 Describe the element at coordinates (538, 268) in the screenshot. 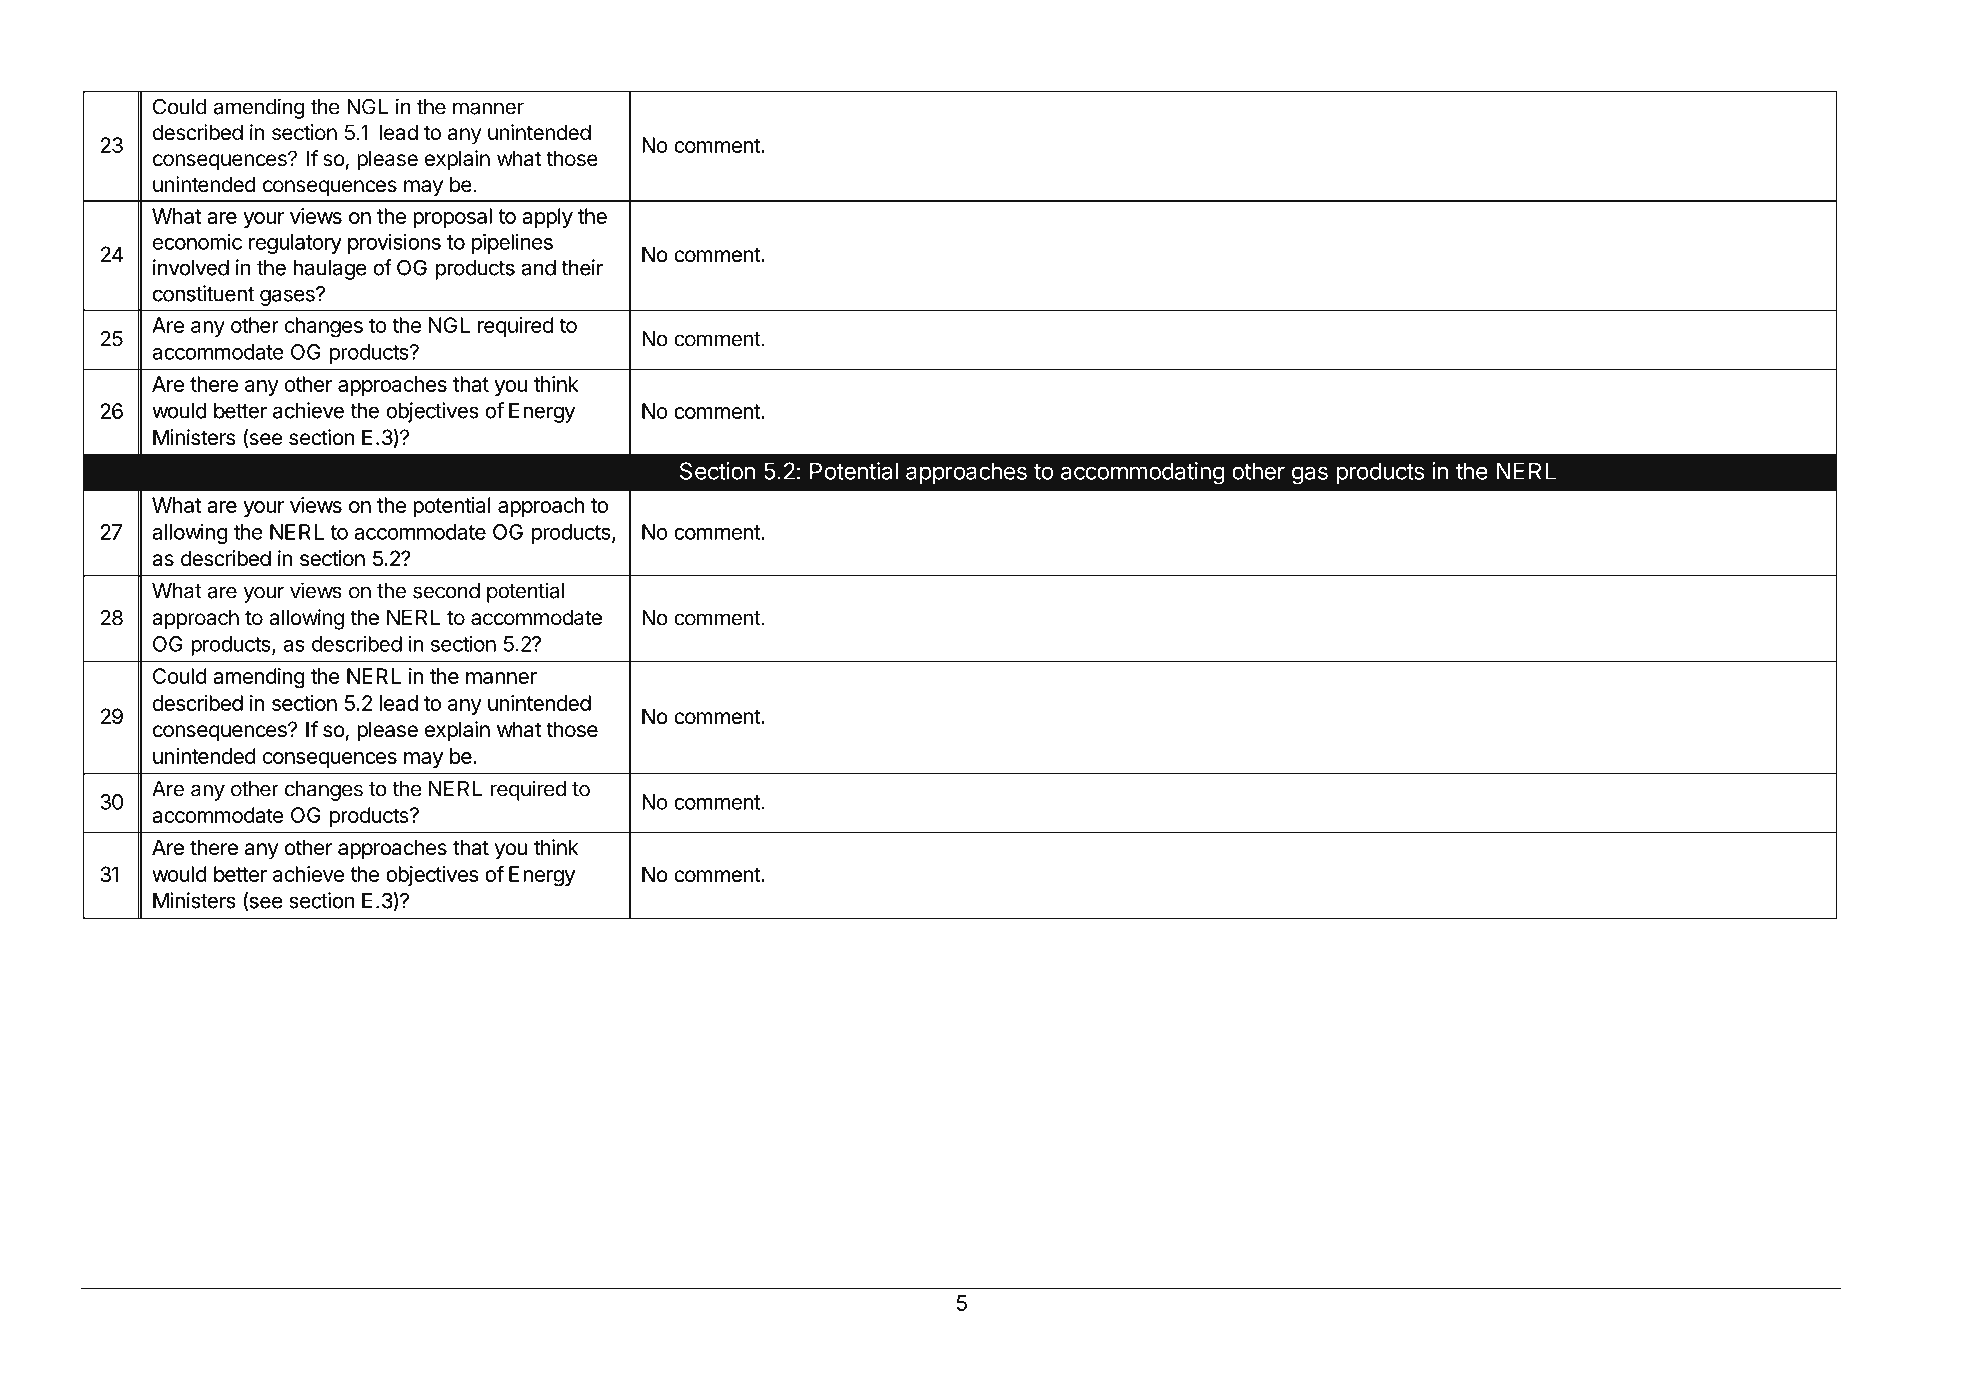

I see `and` at that location.
